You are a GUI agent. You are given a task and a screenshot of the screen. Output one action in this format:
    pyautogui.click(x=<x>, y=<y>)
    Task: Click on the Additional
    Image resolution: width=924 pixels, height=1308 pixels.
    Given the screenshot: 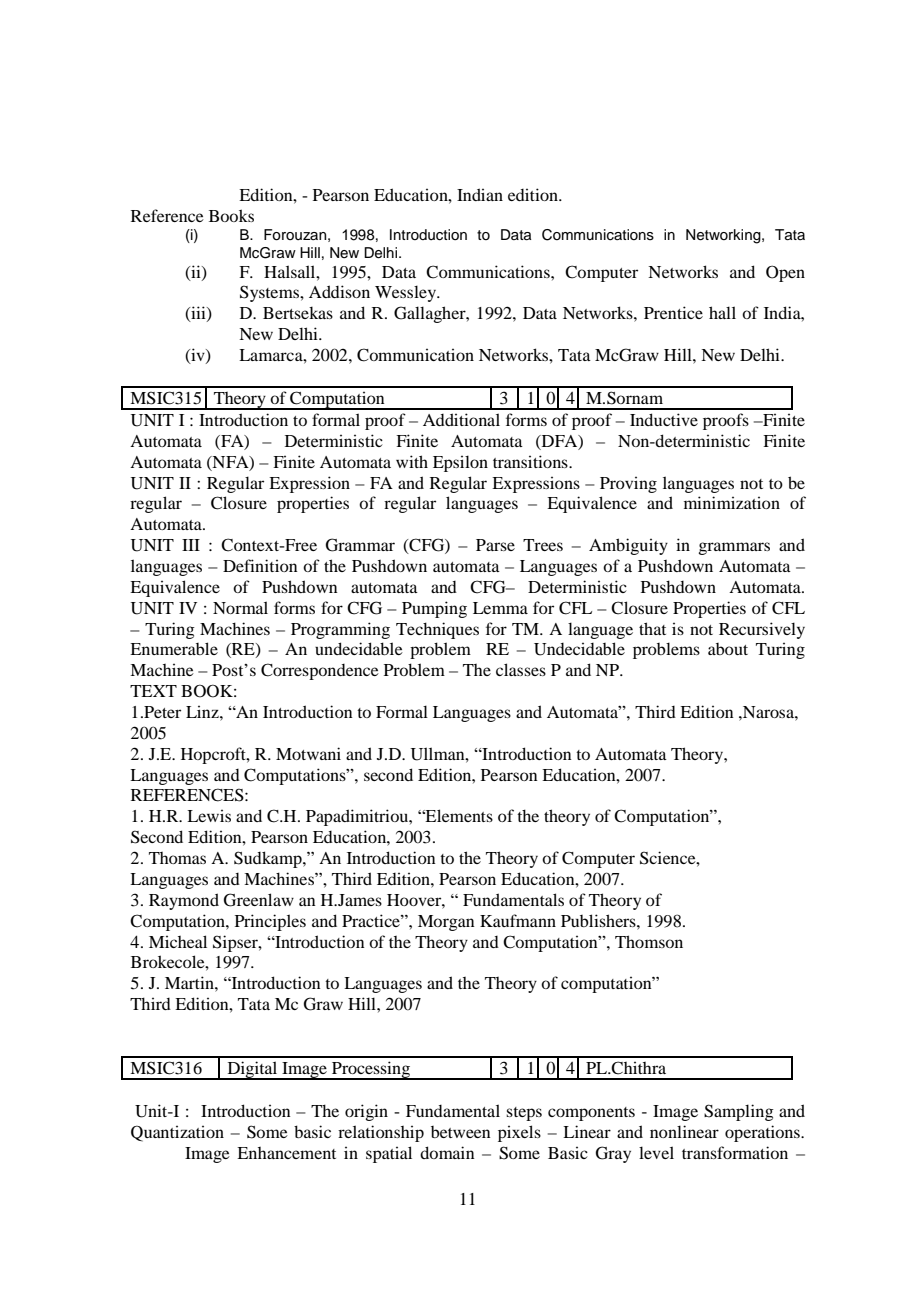 What is the action you would take?
    pyautogui.click(x=461, y=419)
